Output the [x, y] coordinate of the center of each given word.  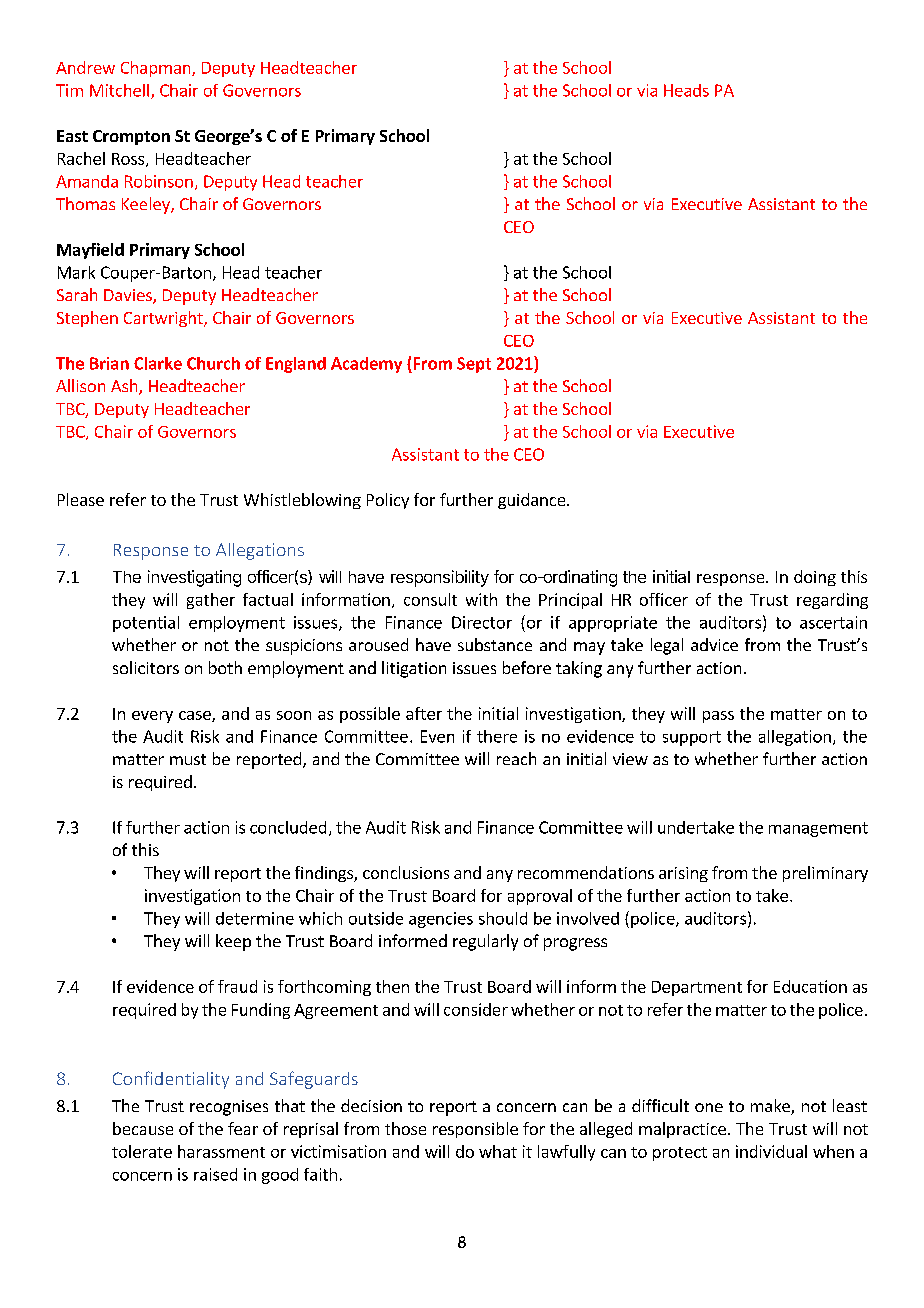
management [818, 829]
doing [815, 578]
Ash [125, 387]
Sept [474, 365]
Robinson [159, 181]
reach [516, 758]
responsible [475, 1130]
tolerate [142, 1151]
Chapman [157, 69]
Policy [388, 501]
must [188, 759]
